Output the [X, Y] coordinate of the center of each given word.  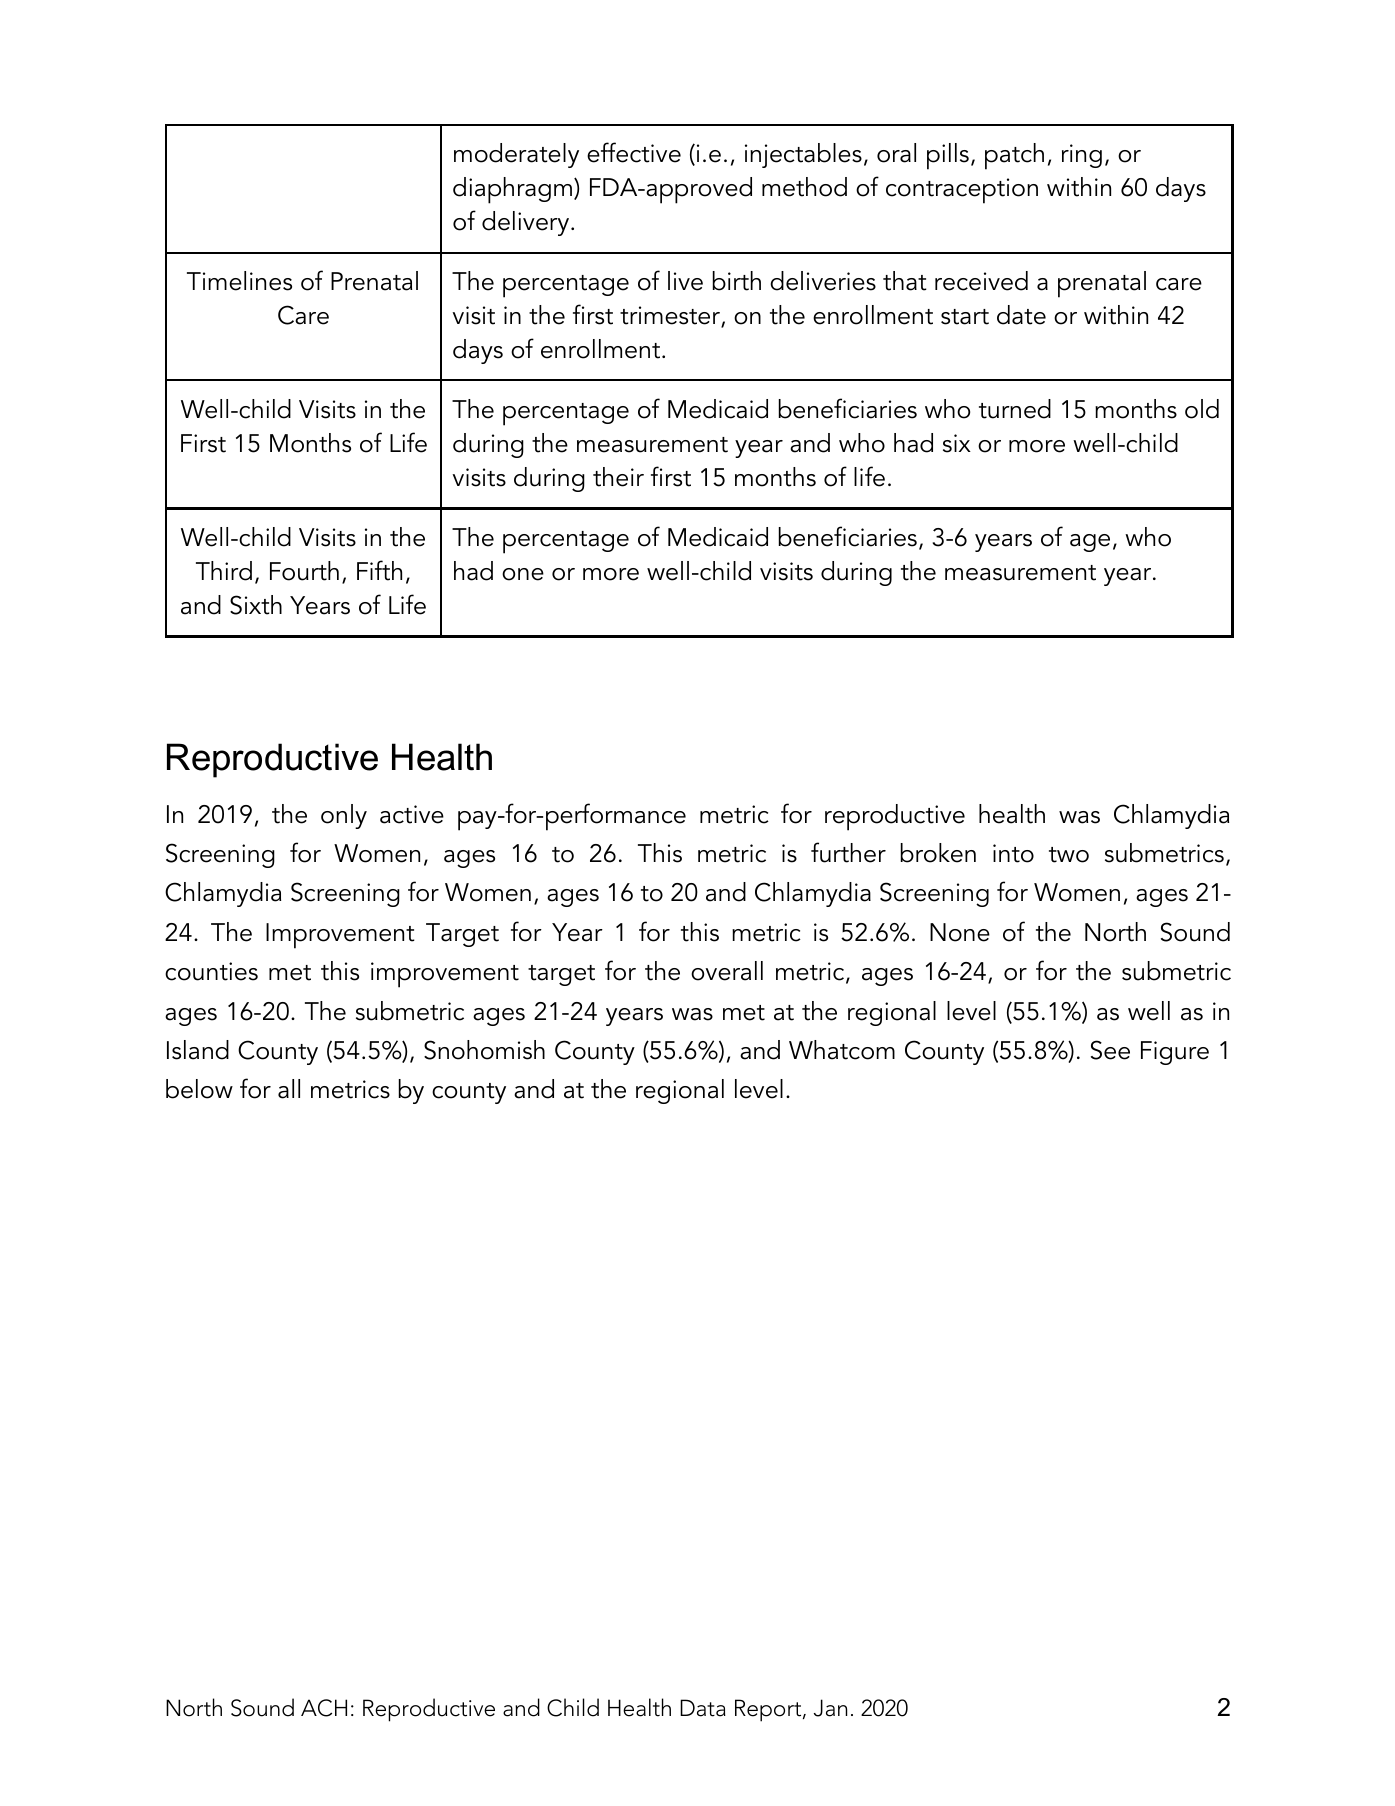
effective [634, 152]
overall [727, 971]
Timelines [239, 281]
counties [211, 971]
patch [1014, 156]
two [1069, 855]
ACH [324, 1708]
